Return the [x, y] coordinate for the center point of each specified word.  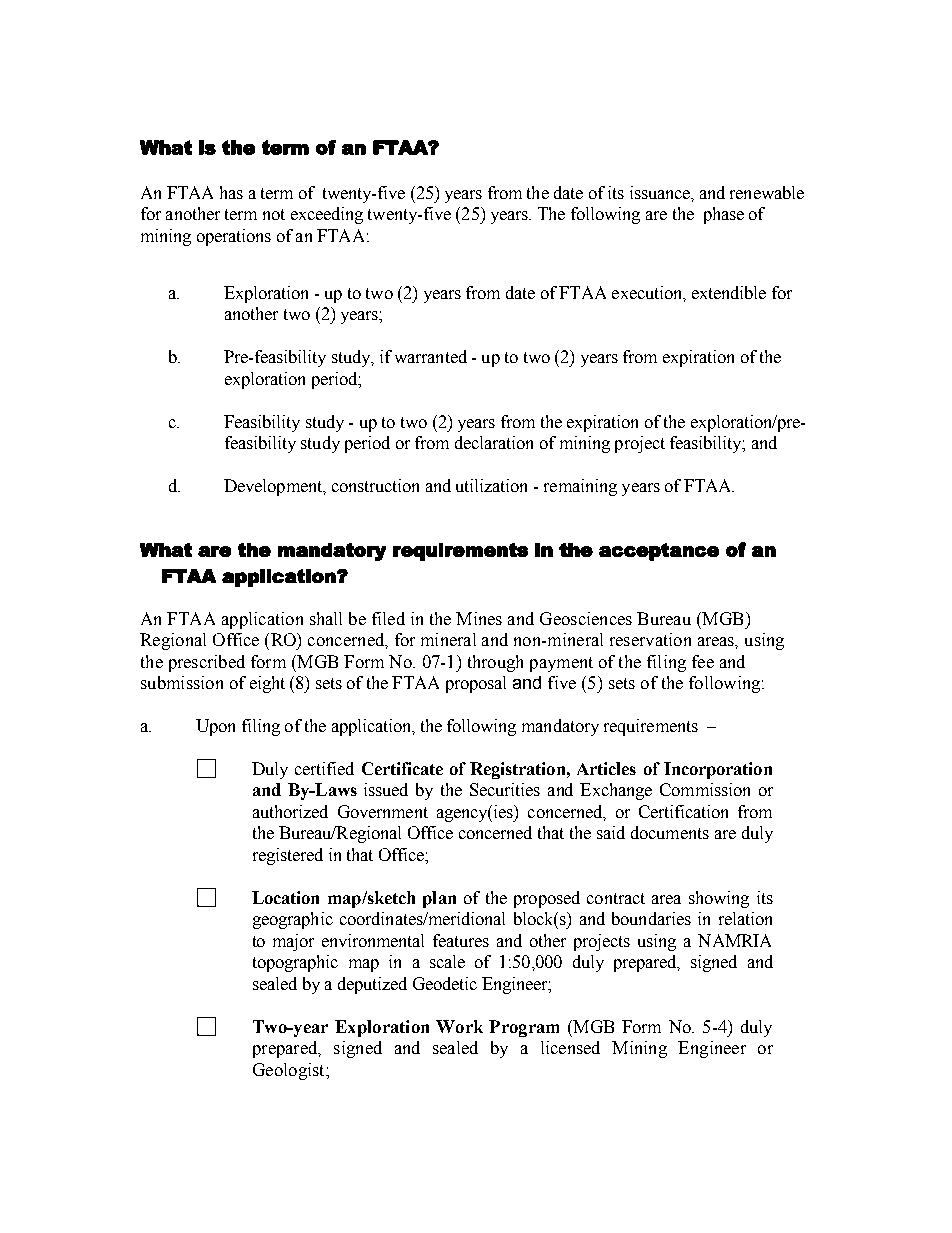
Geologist [290, 1071]
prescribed [207, 663]
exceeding [327, 215]
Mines [479, 618]
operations [234, 237]
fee [703, 661]
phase [724, 215]
